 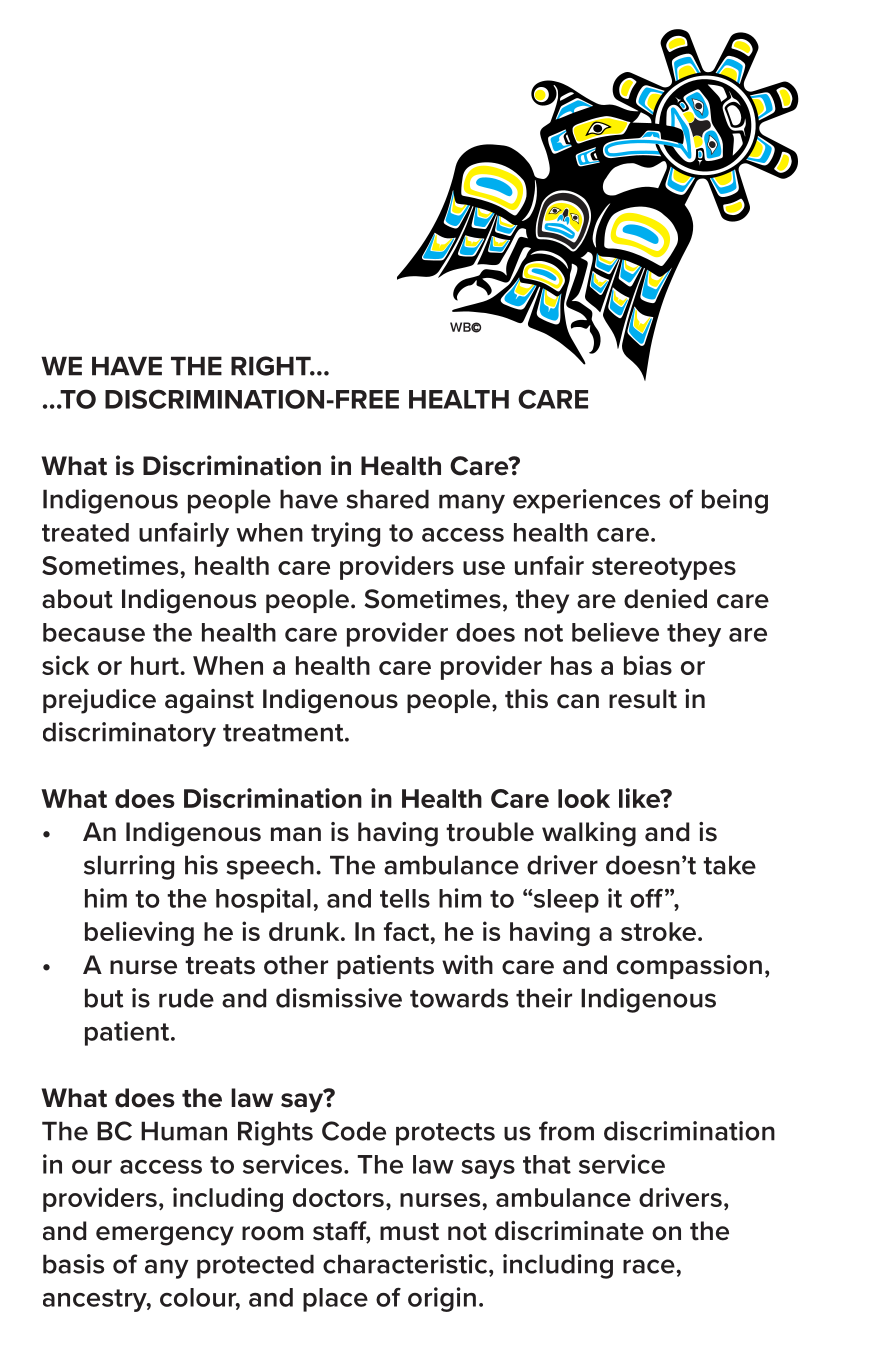 I want to click on race, so click(x=650, y=1266).
